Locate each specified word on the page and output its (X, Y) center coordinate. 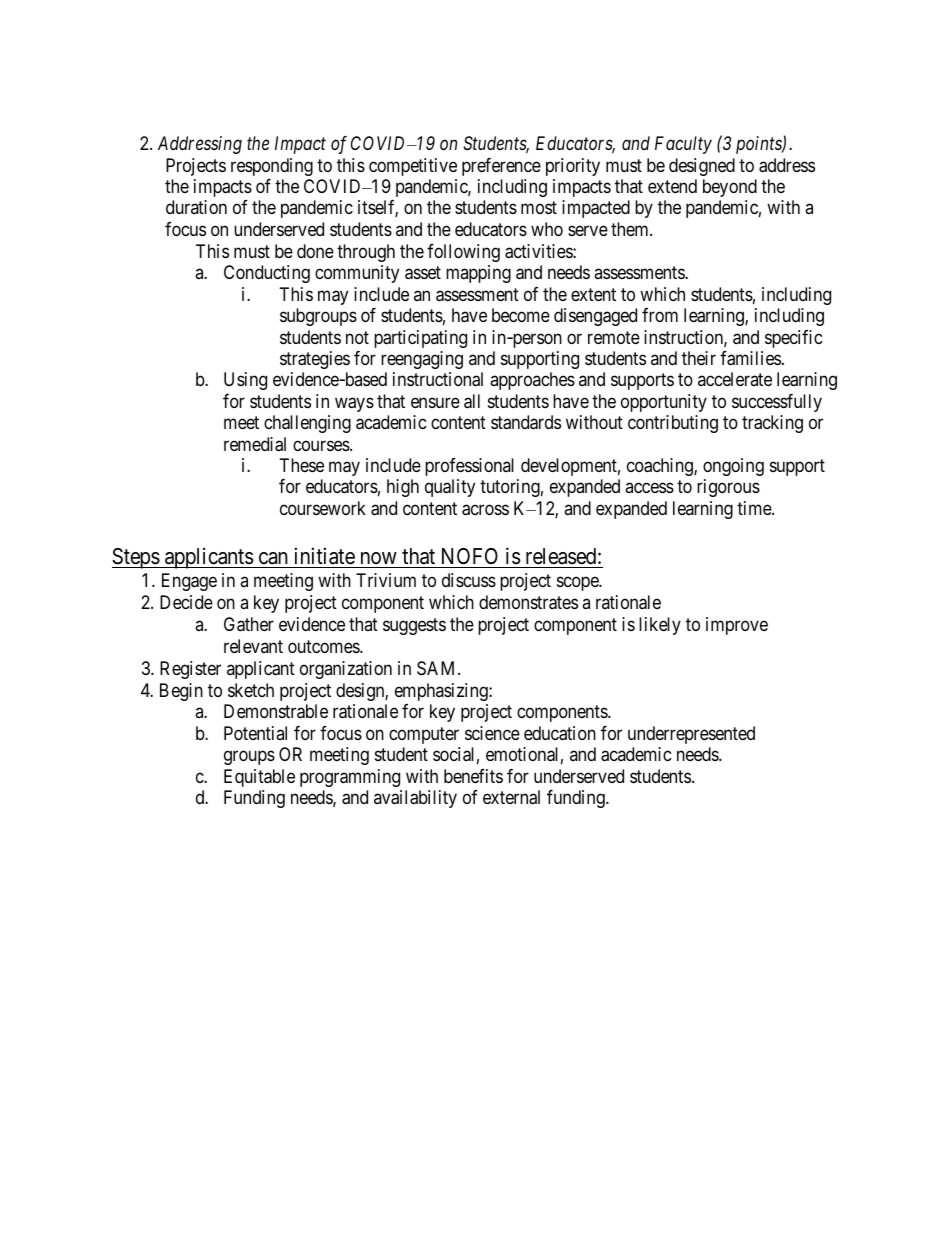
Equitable (259, 778)
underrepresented (691, 735)
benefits (473, 776)
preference (501, 167)
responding (272, 167)
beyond (730, 188)
